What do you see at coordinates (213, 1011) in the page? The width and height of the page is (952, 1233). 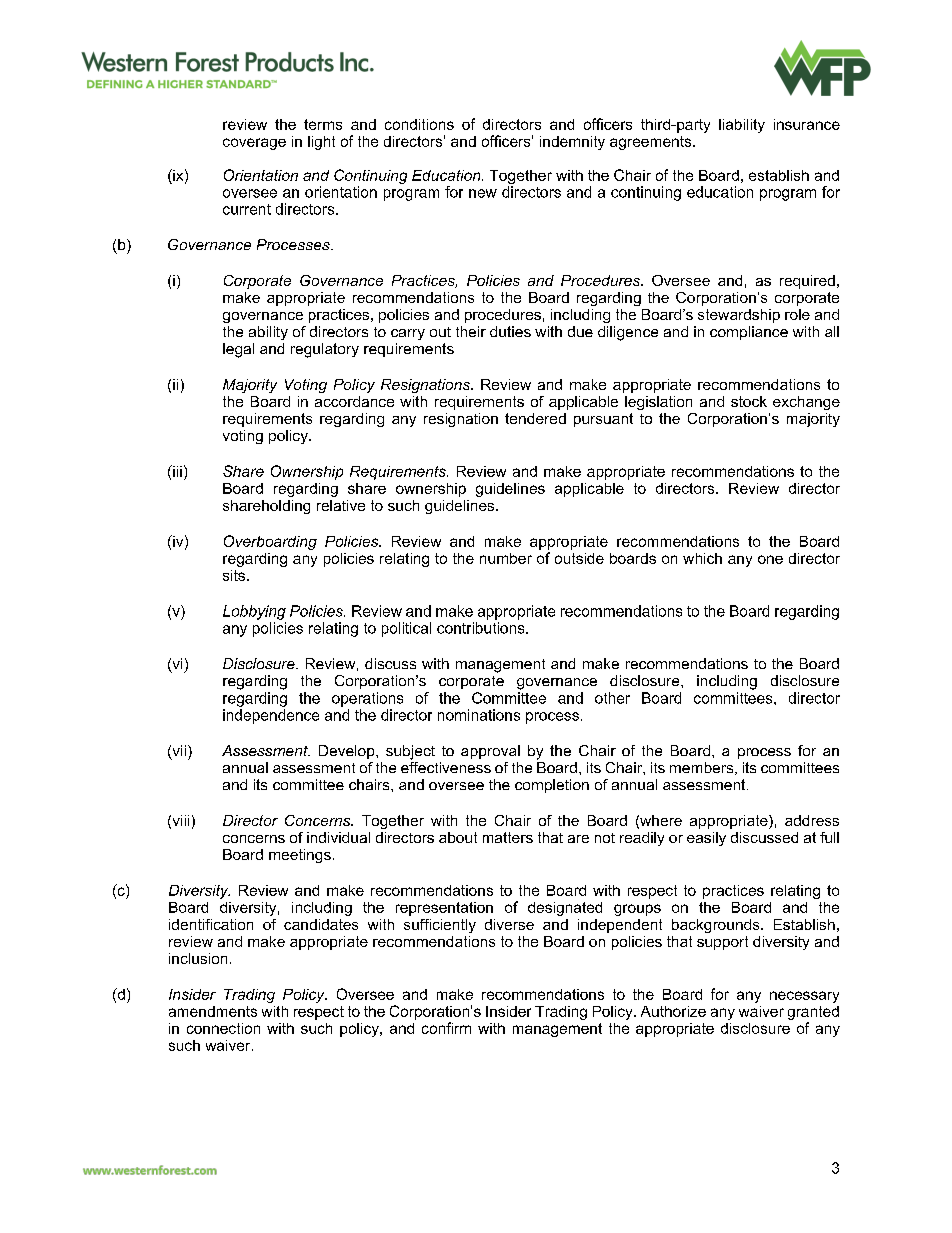 I see `amendments` at bounding box center [213, 1011].
